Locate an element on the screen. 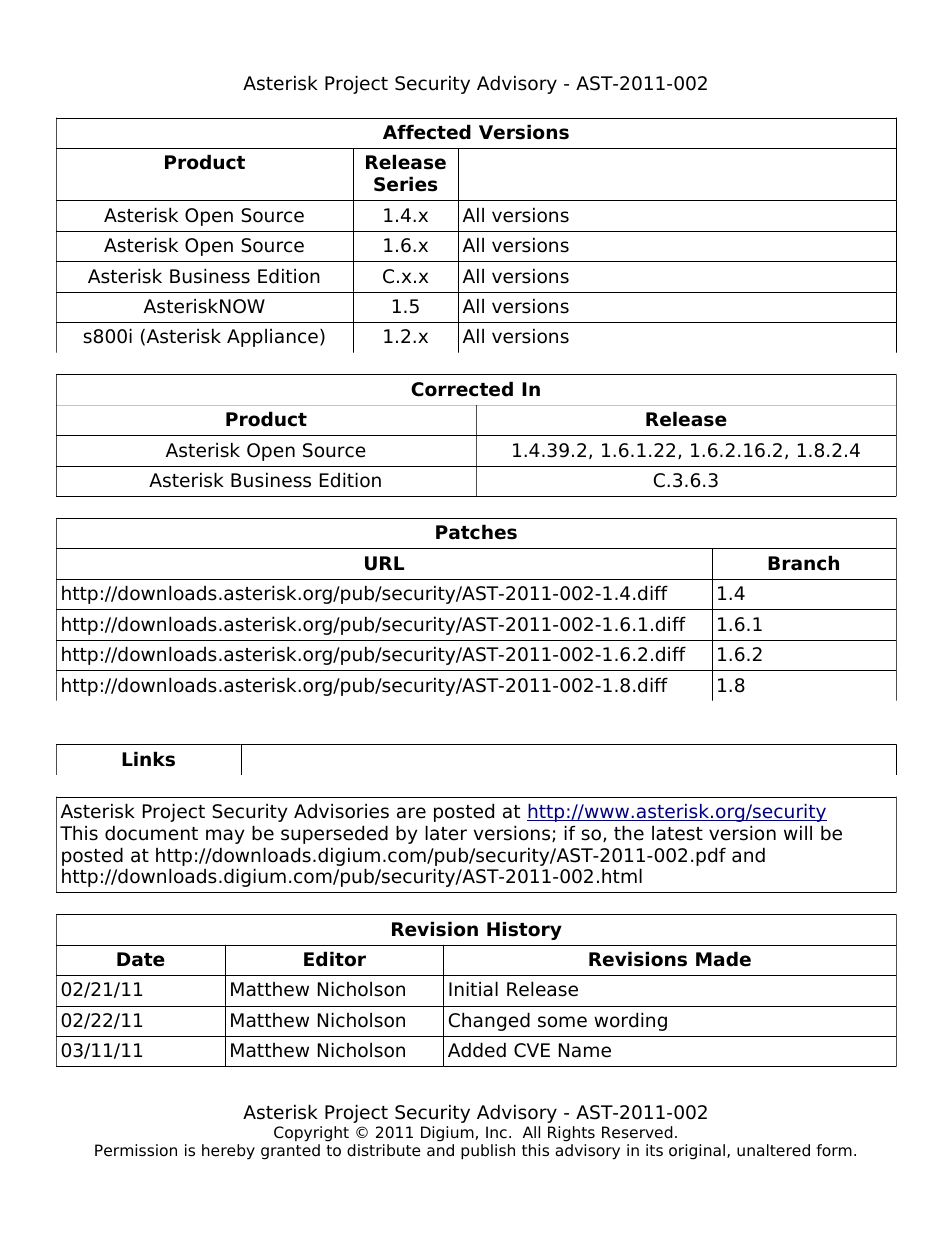 The image size is (952, 1233). Patches is located at coordinates (476, 532).
